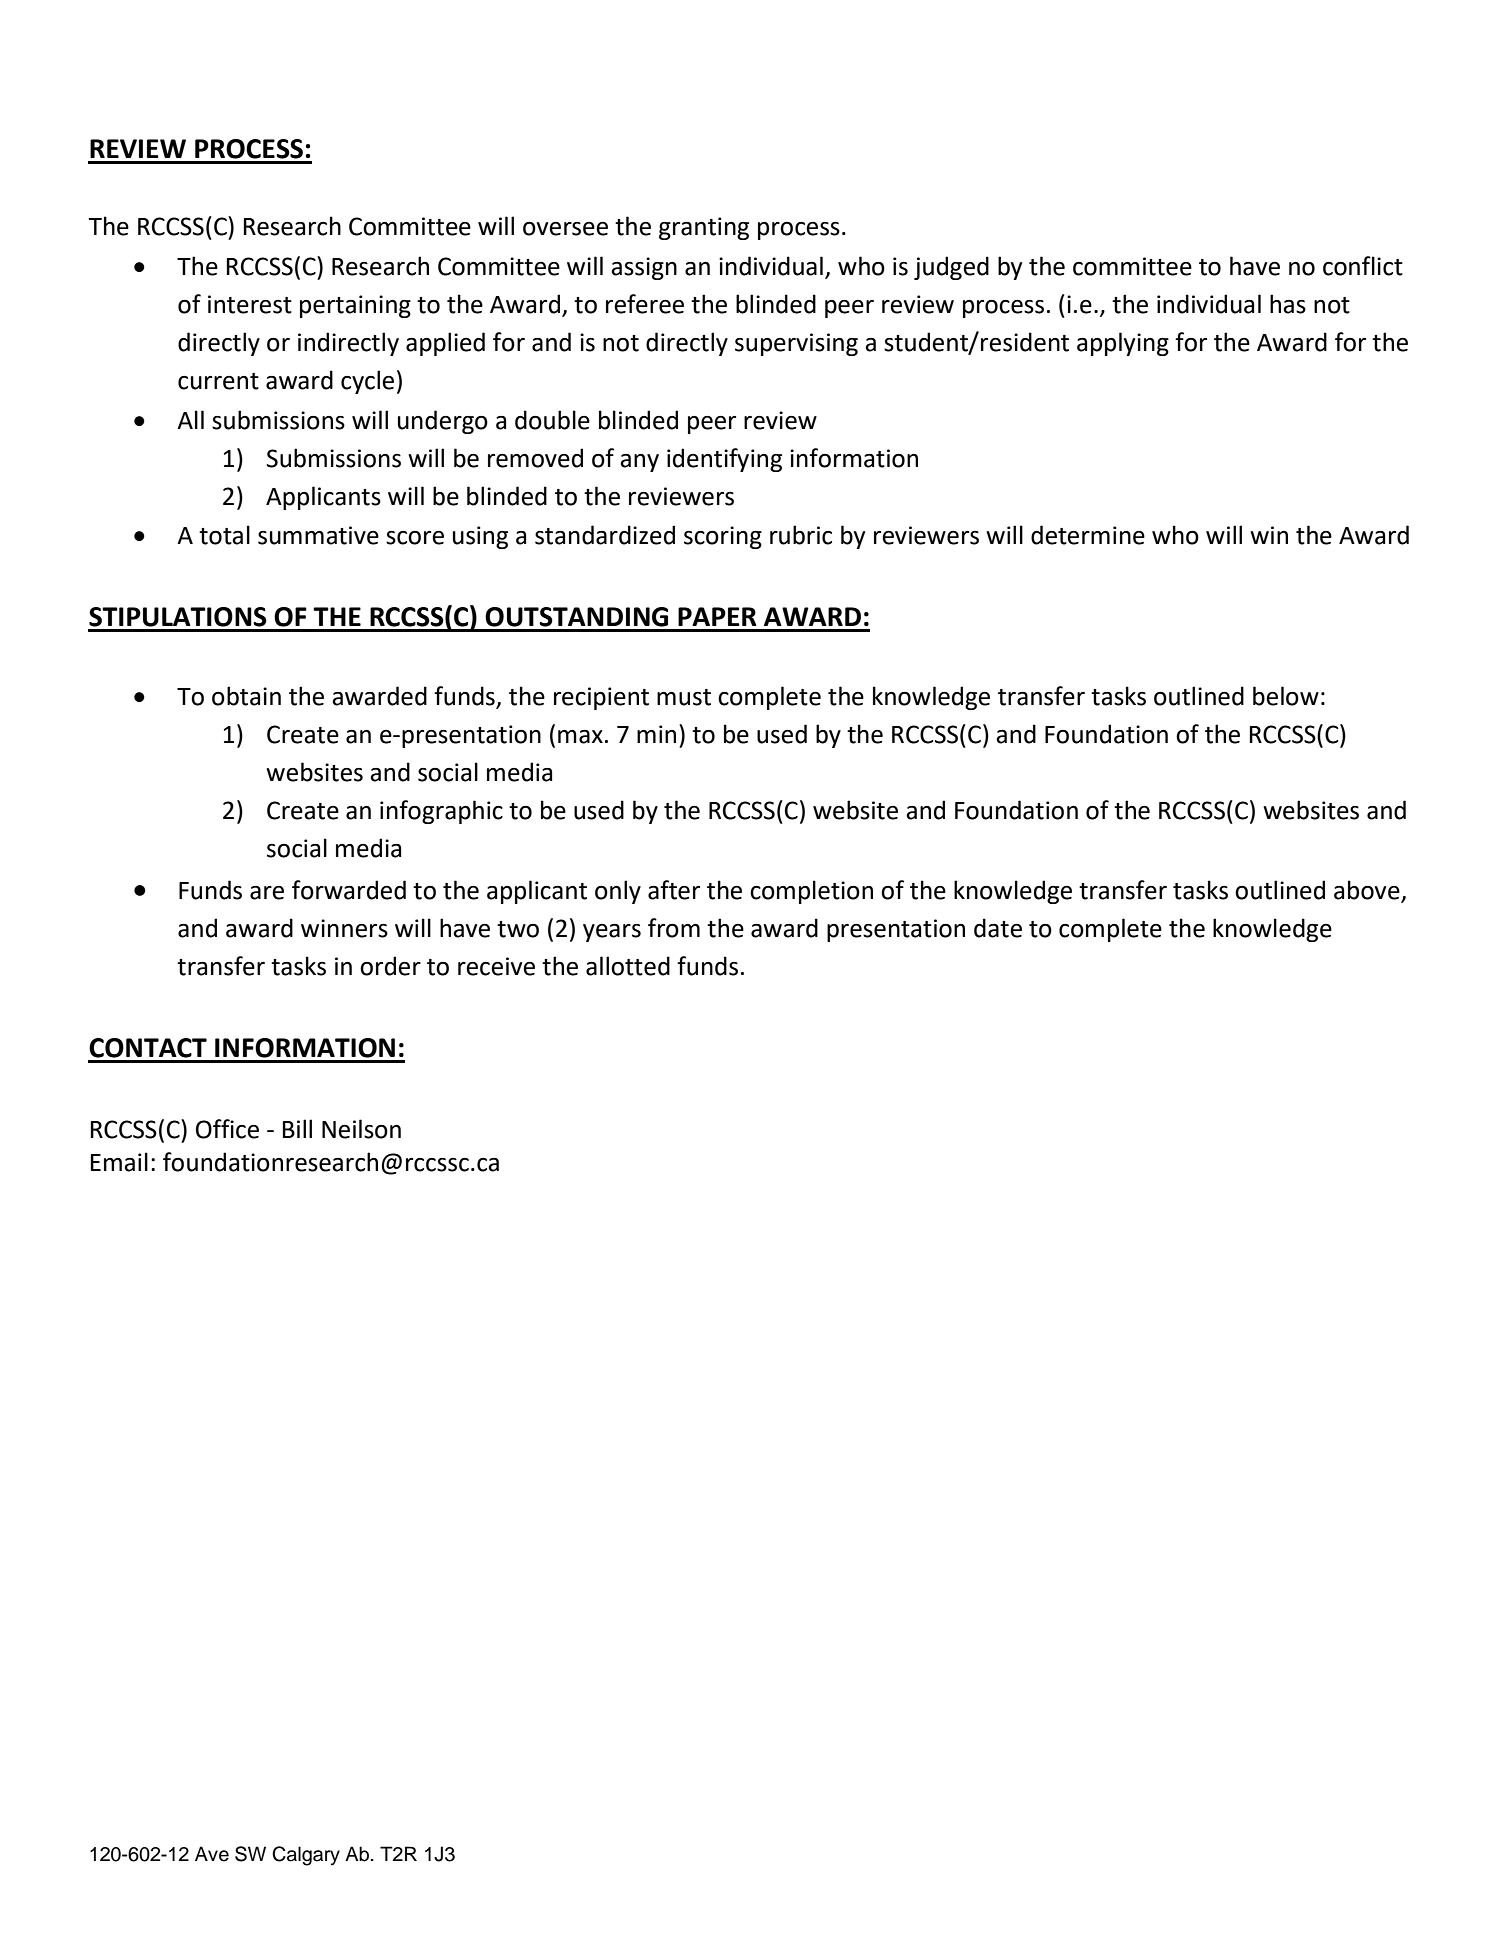  Describe the element at coordinates (1288, 304) in the screenshot. I see `has` at that location.
